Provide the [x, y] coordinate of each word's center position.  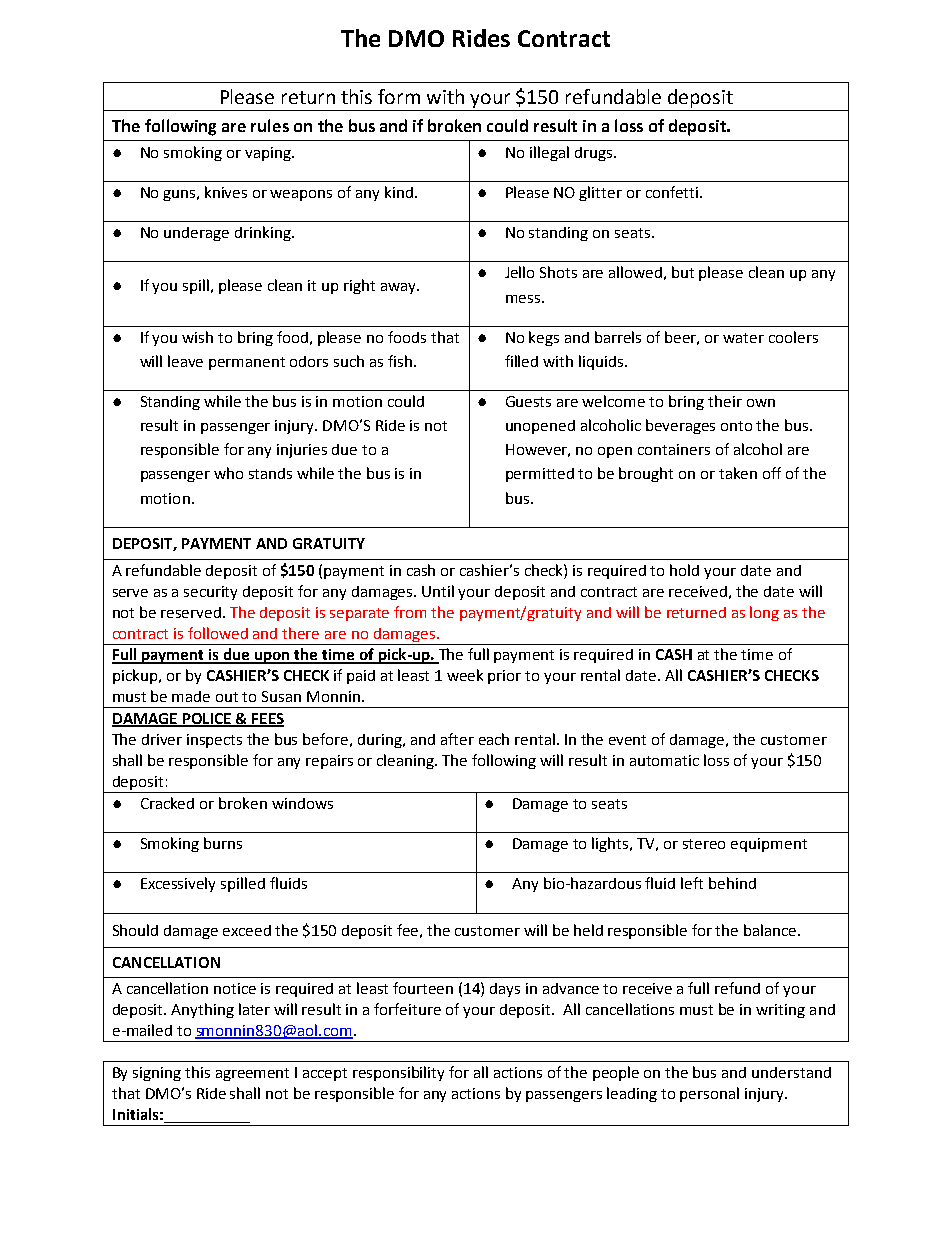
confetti [673, 192]
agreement [252, 1074]
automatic [664, 760]
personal [709, 1094]
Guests [528, 401]
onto [736, 426]
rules [270, 125]
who [228, 473]
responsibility [398, 1073]
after [457, 739]
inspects [214, 741]
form [399, 96]
